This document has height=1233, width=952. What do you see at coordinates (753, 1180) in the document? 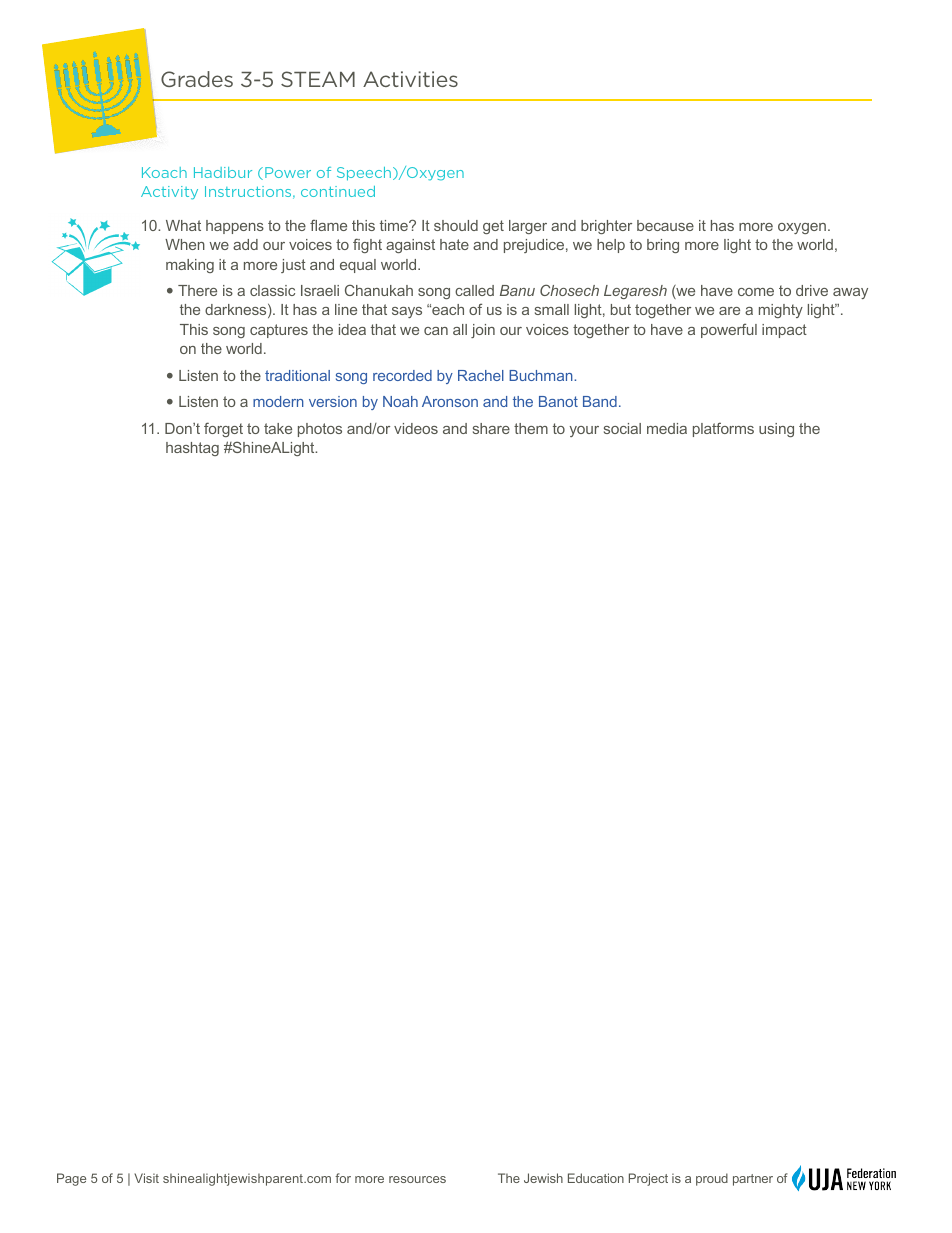
I see `partner` at bounding box center [753, 1180].
